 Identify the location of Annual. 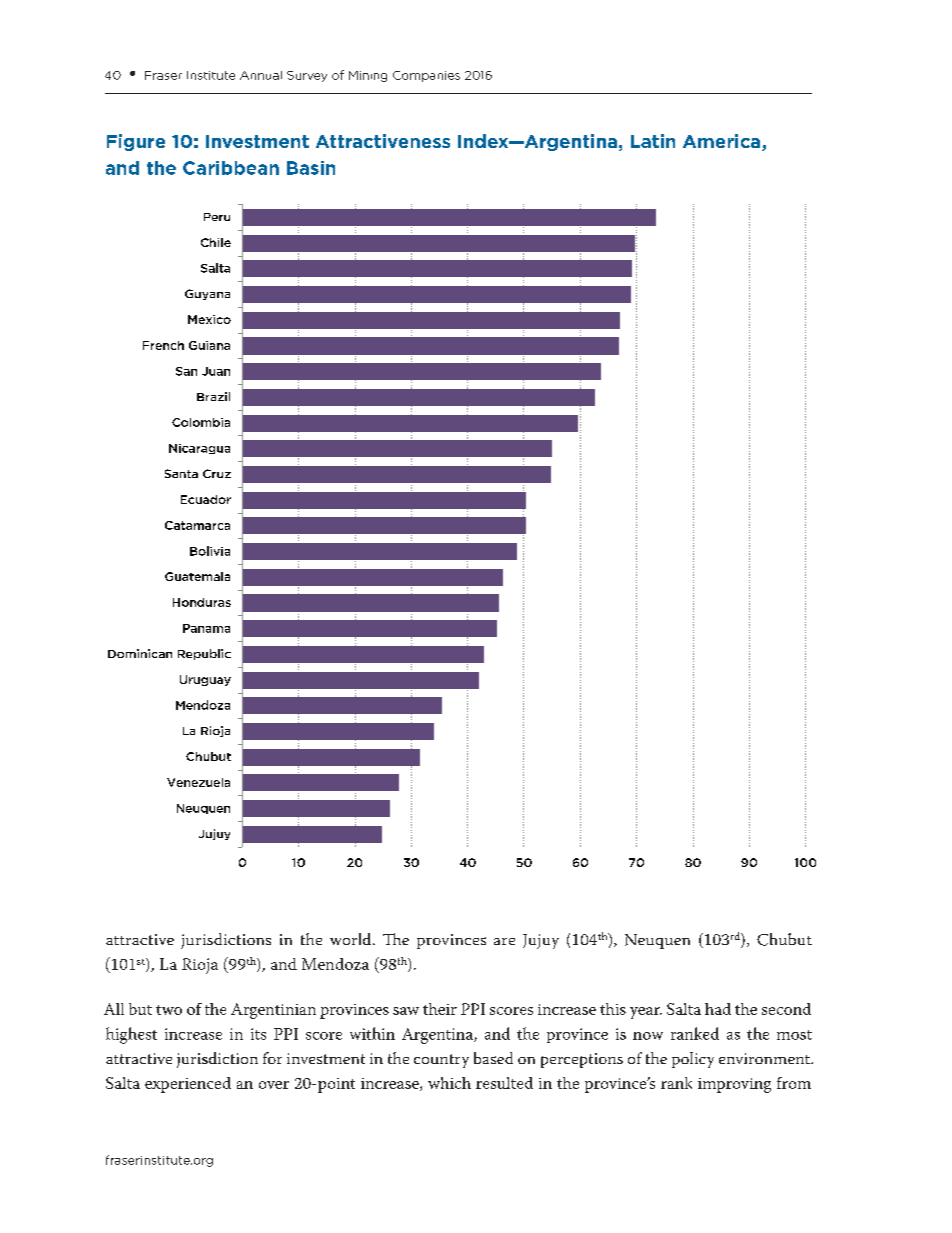
(261, 75).
